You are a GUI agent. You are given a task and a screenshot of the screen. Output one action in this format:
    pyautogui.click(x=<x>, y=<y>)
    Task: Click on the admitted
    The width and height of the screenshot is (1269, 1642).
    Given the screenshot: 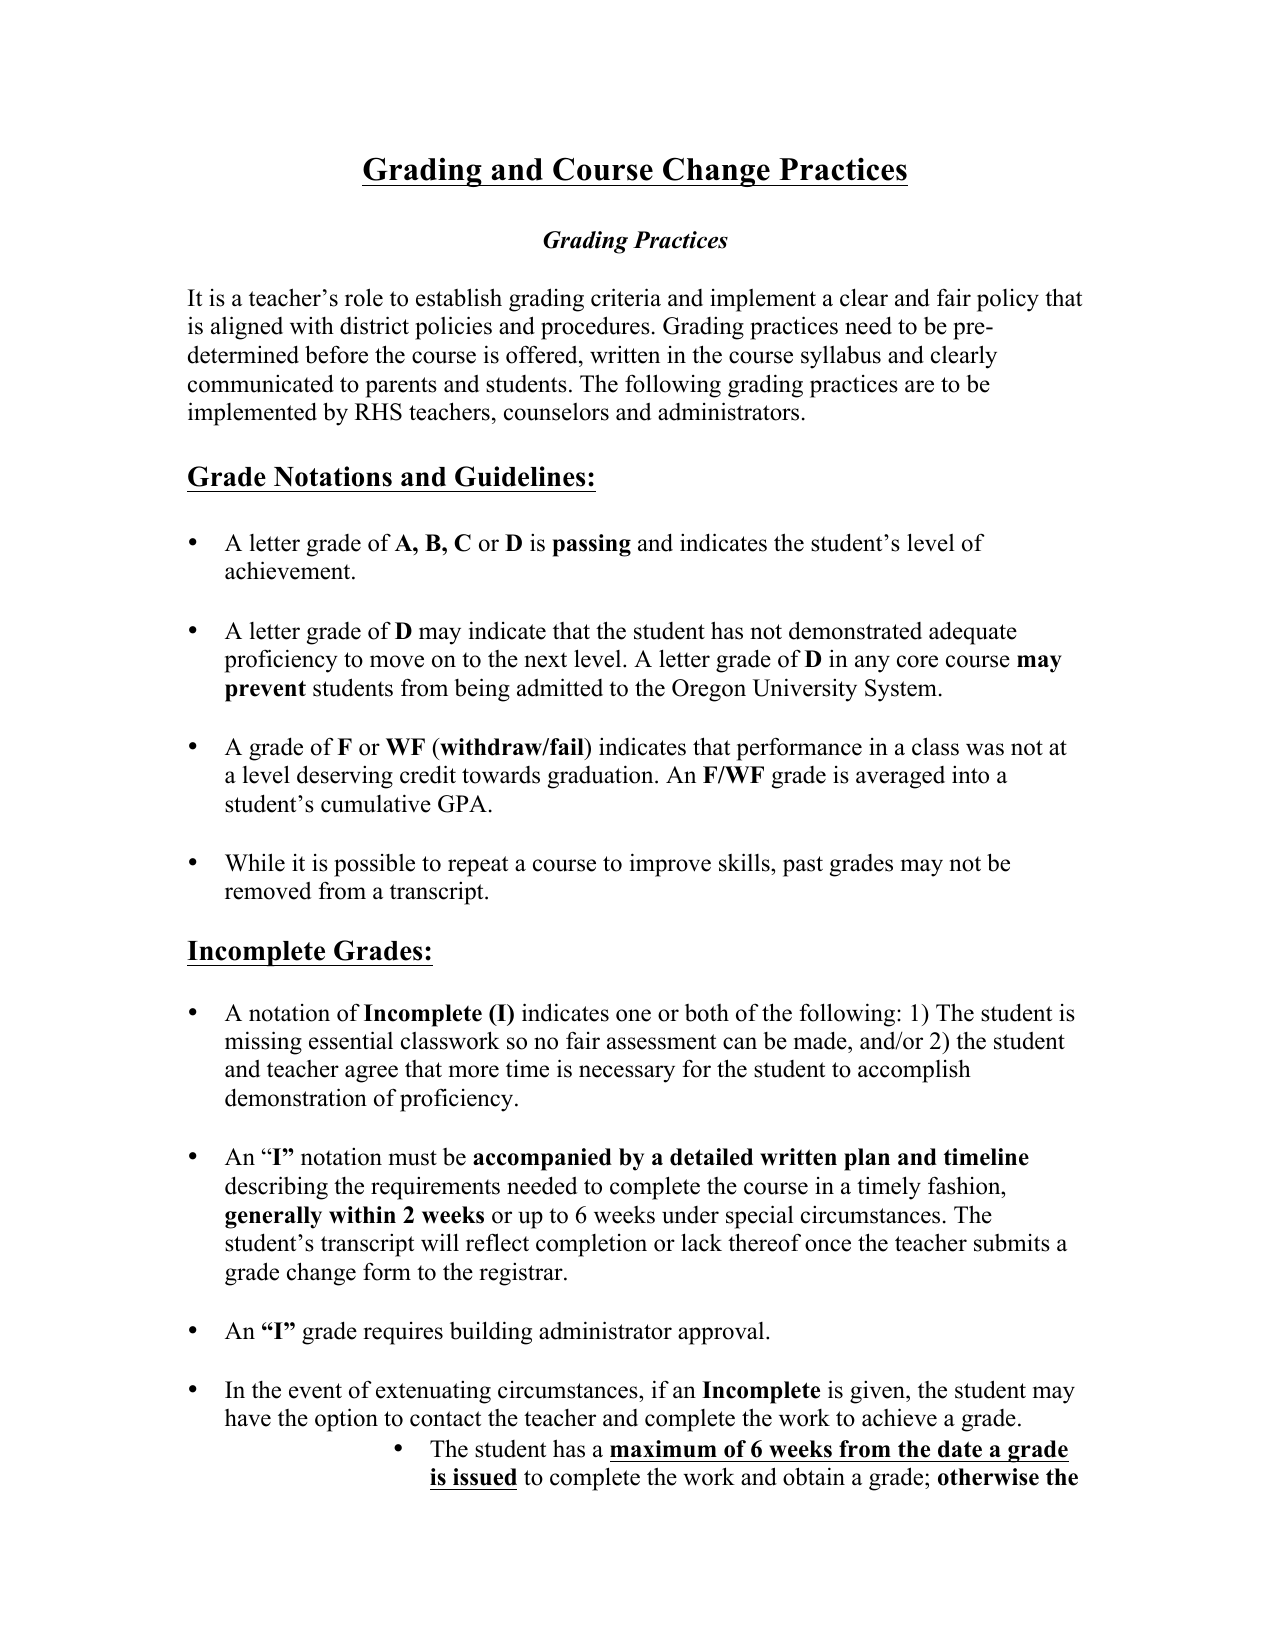 What is the action you would take?
    pyautogui.click(x=560, y=687)
